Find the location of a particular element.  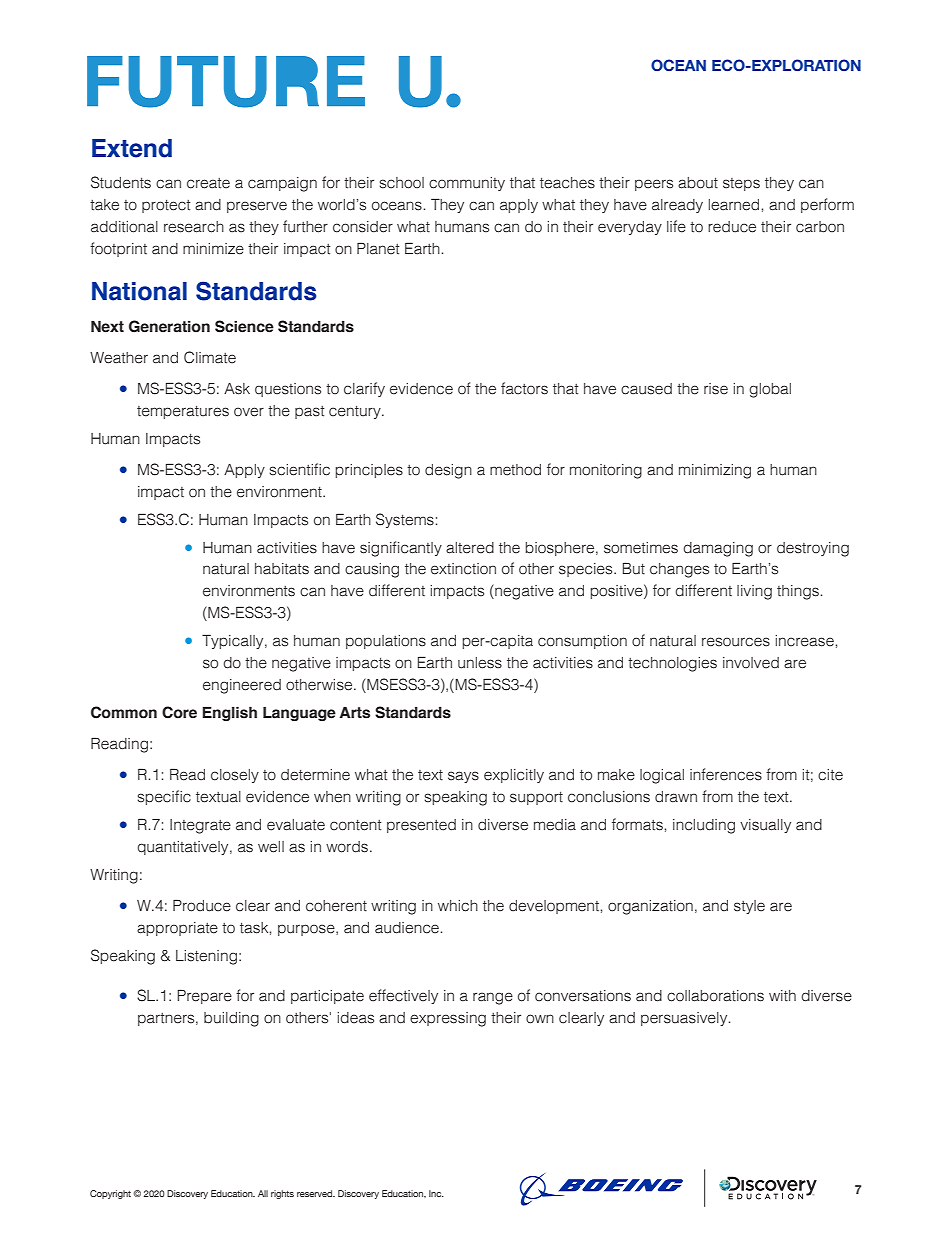

reserved is located at coordinates (316, 1193).
